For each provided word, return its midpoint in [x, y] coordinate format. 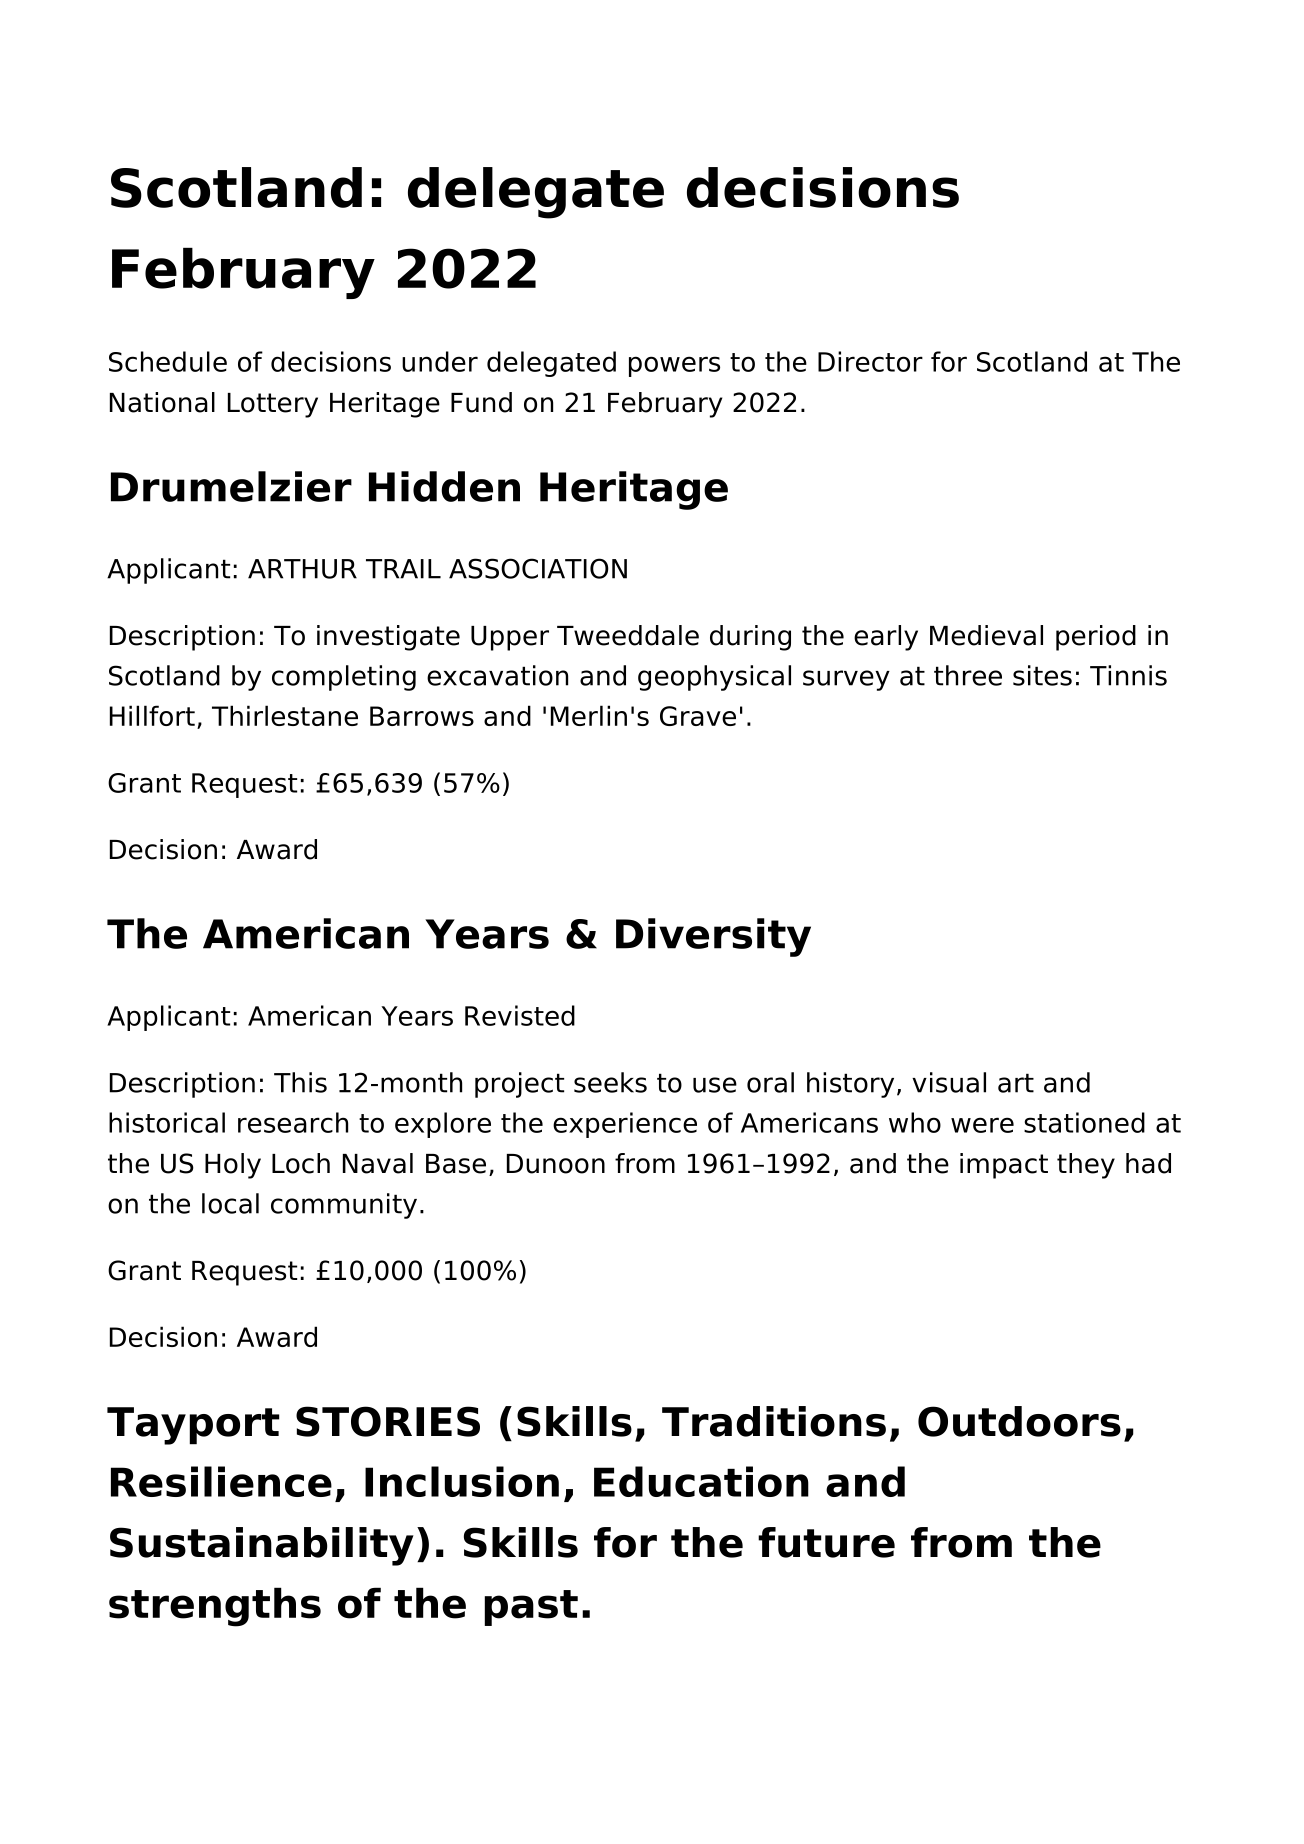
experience [625, 1125]
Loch [301, 1163]
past [531, 1608]
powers [674, 366]
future [826, 1542]
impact [1004, 1166]
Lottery [273, 405]
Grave [698, 716]
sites [1042, 675]
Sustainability [262, 1546]
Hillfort [152, 715]
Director [870, 361]
